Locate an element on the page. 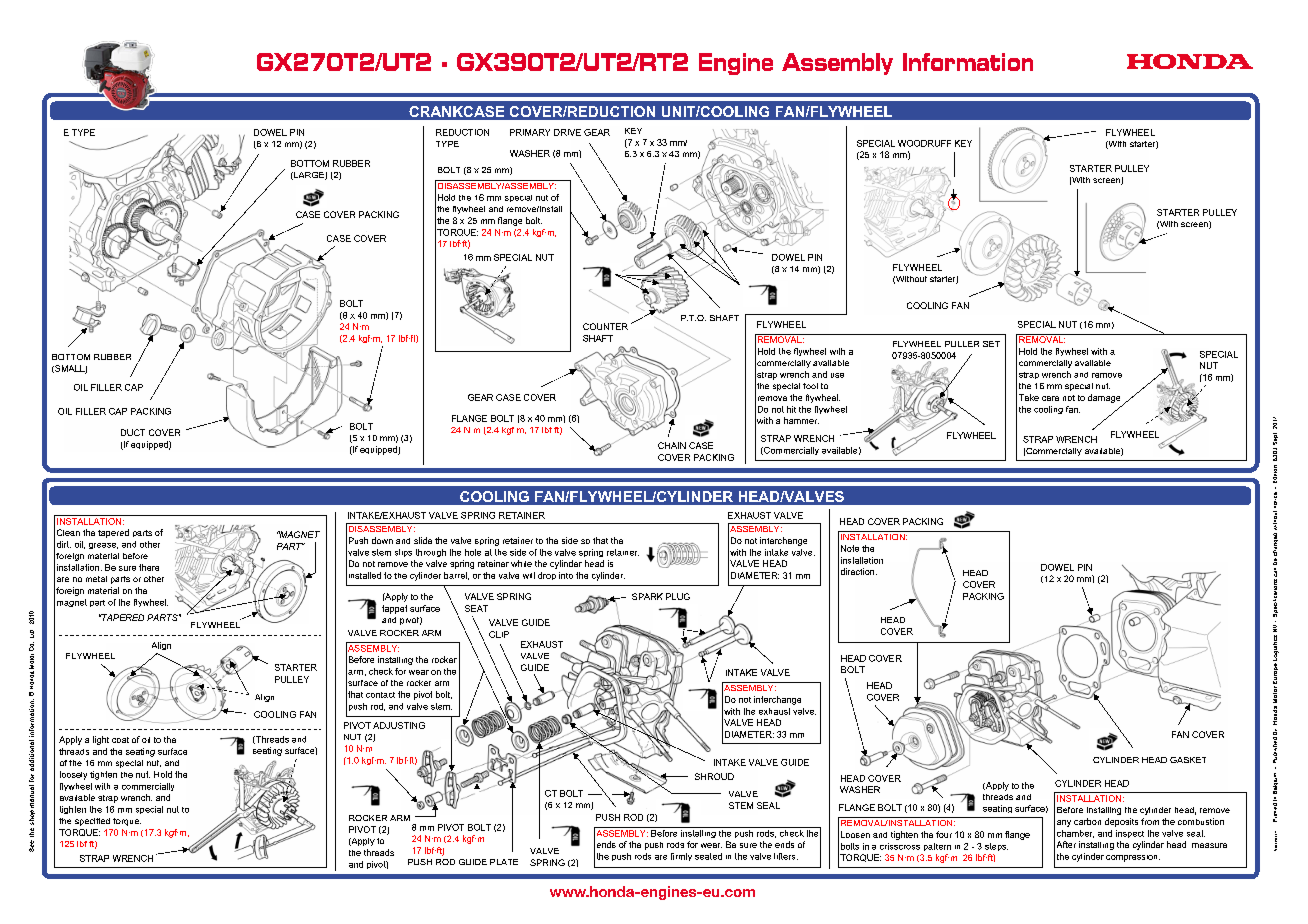 The height and width of the document is (924, 1308). COUNTER is located at coordinates (605, 326).
